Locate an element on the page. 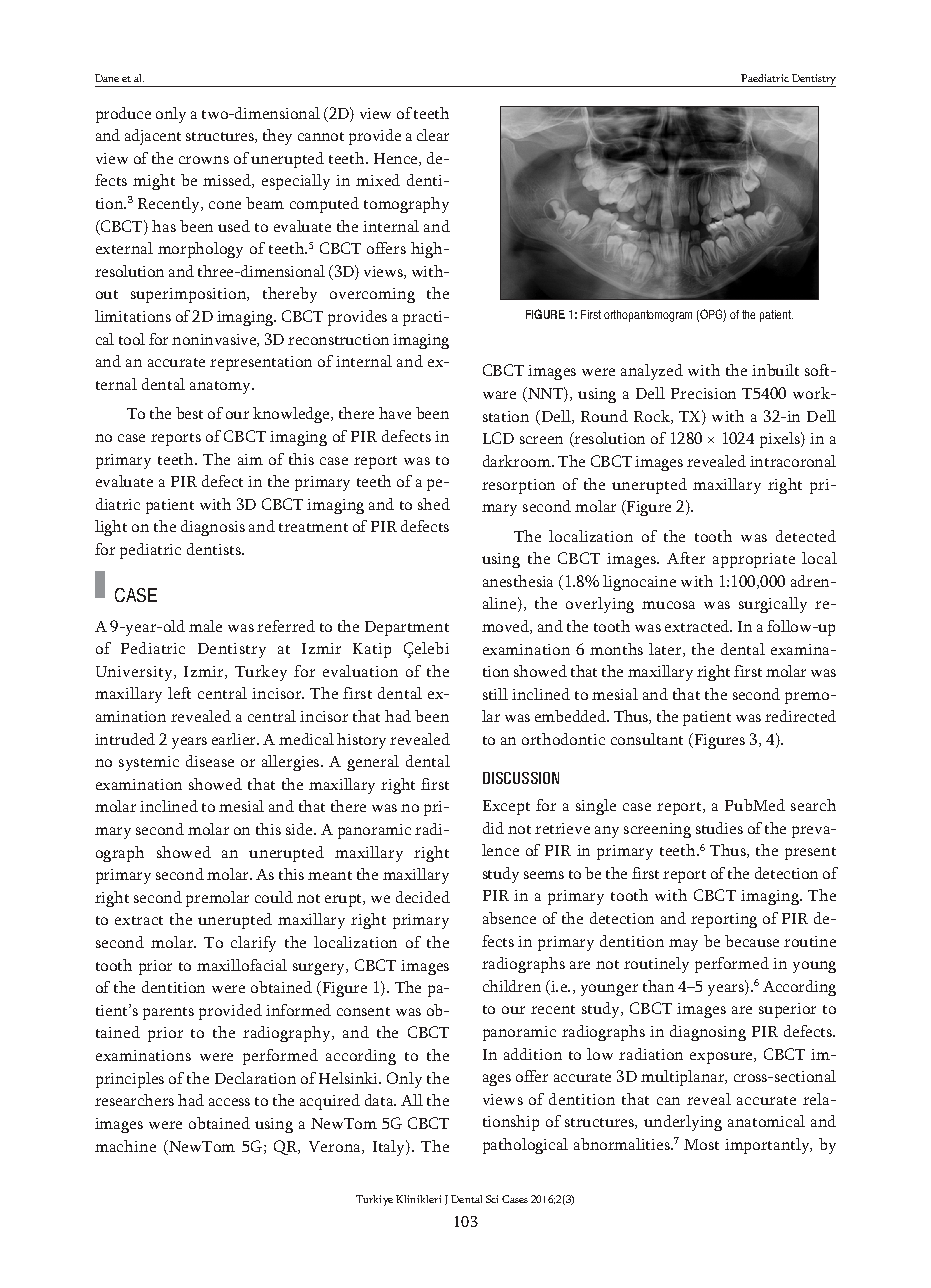 The height and width of the document is (1288, 931). studies is located at coordinates (719, 828).
